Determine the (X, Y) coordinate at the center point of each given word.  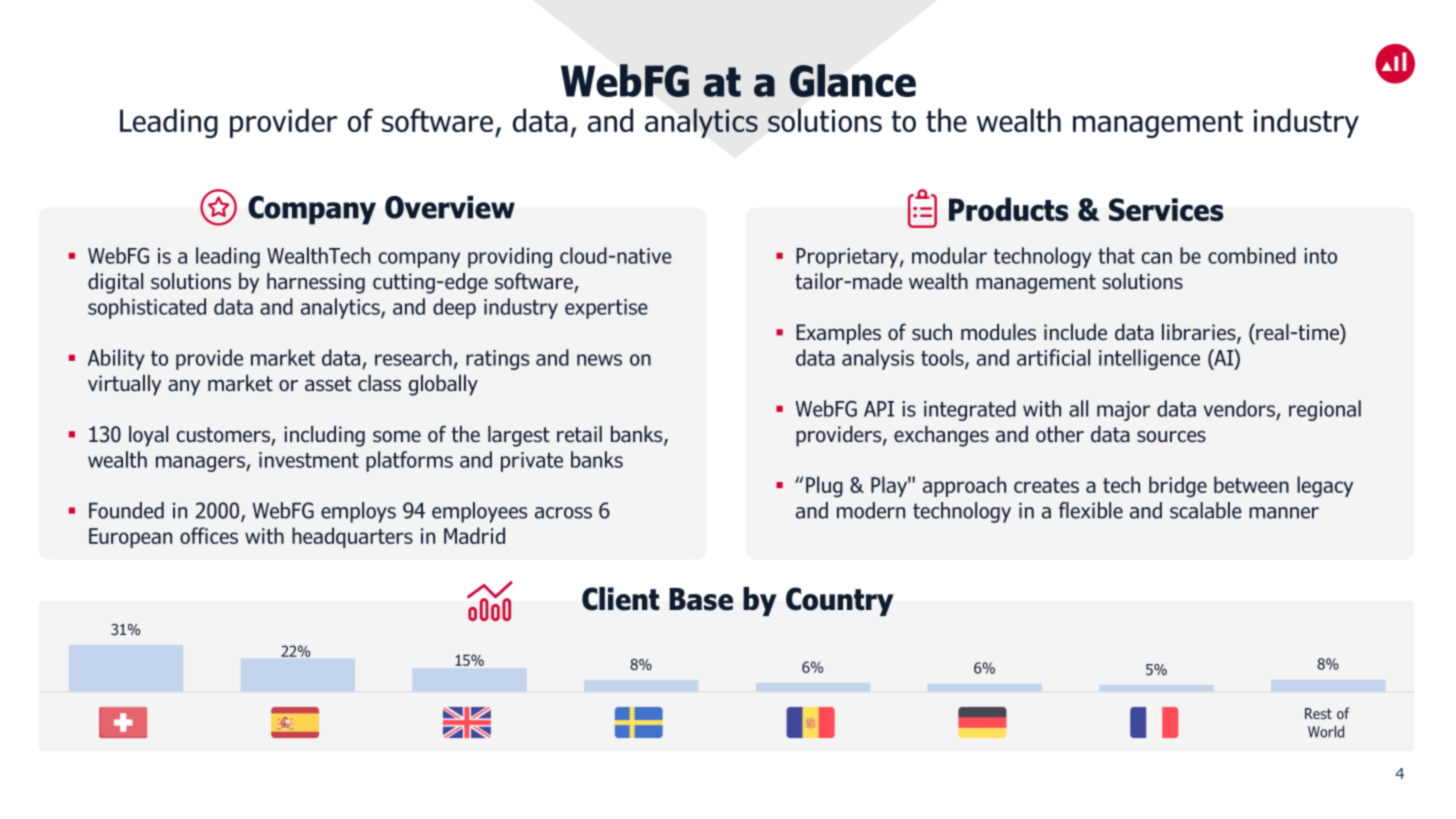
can (1157, 258)
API (879, 409)
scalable (1206, 510)
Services (1166, 209)
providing (510, 257)
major (1123, 411)
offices (209, 535)
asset (328, 384)
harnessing (316, 283)
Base (701, 599)
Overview (450, 207)
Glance (853, 80)
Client (621, 599)
